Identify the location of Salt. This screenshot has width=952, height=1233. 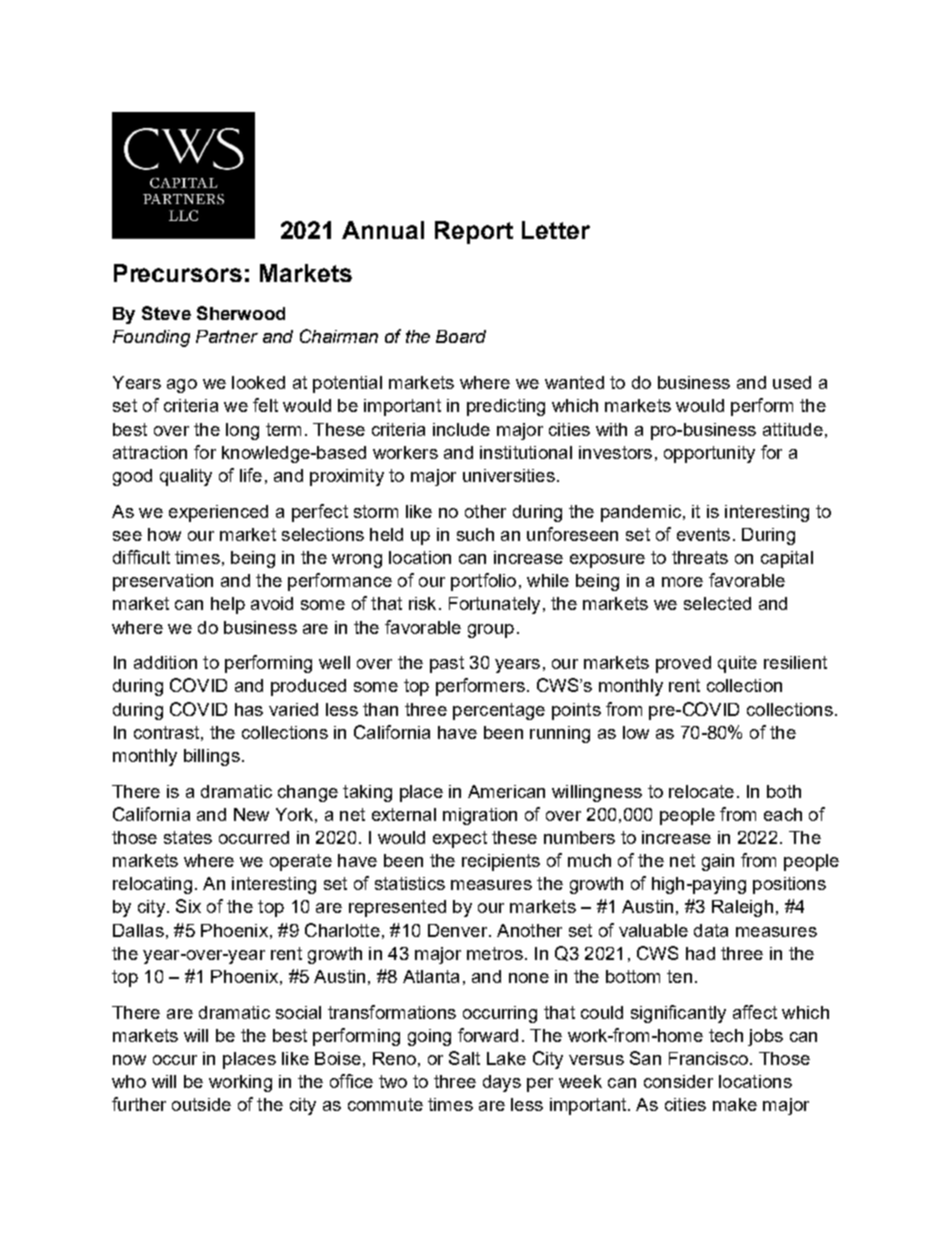
(464, 1058).
